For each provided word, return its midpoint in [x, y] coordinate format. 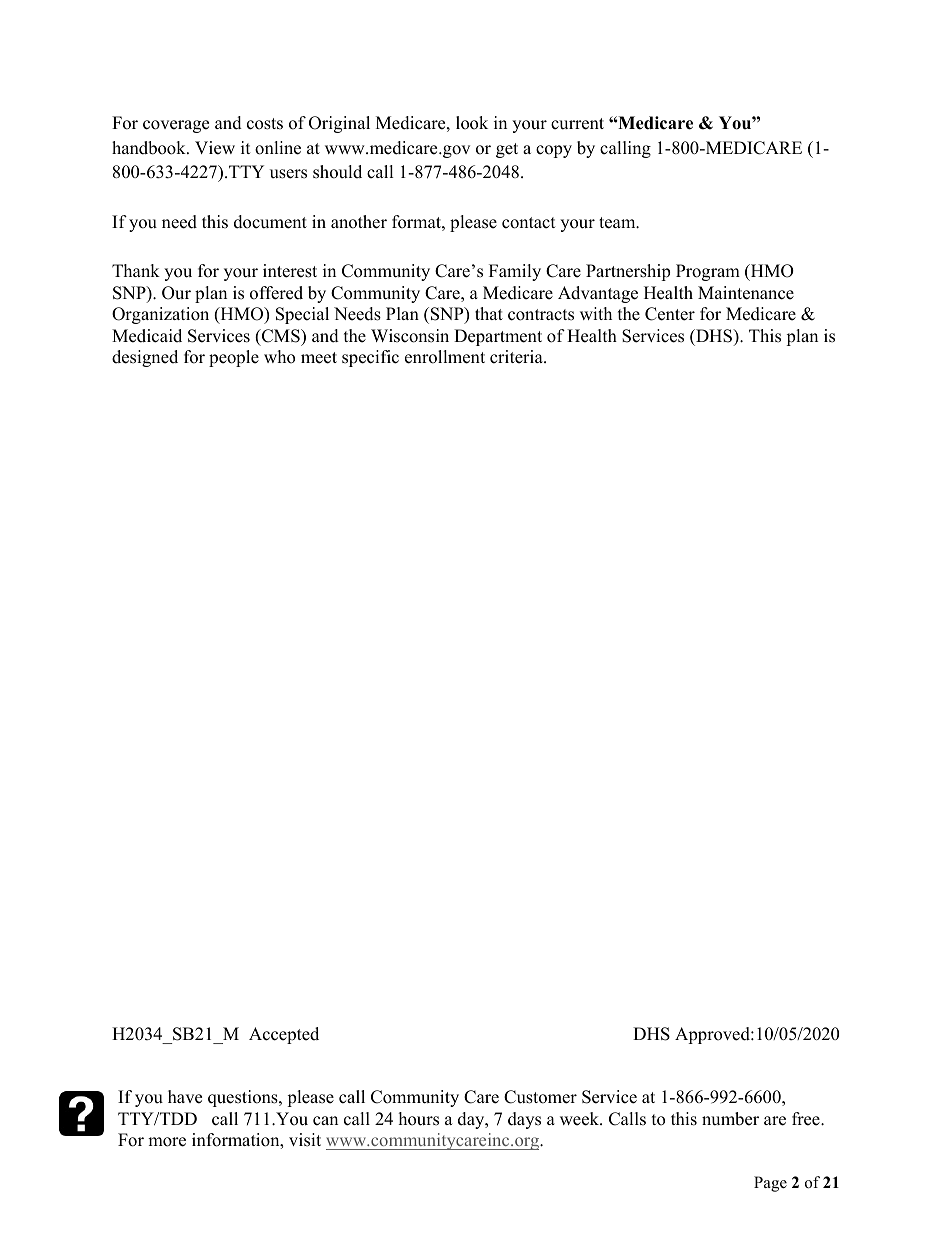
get [507, 150]
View [215, 148]
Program [708, 272]
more [167, 1142]
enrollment [445, 357]
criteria [517, 357]
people [234, 358]
